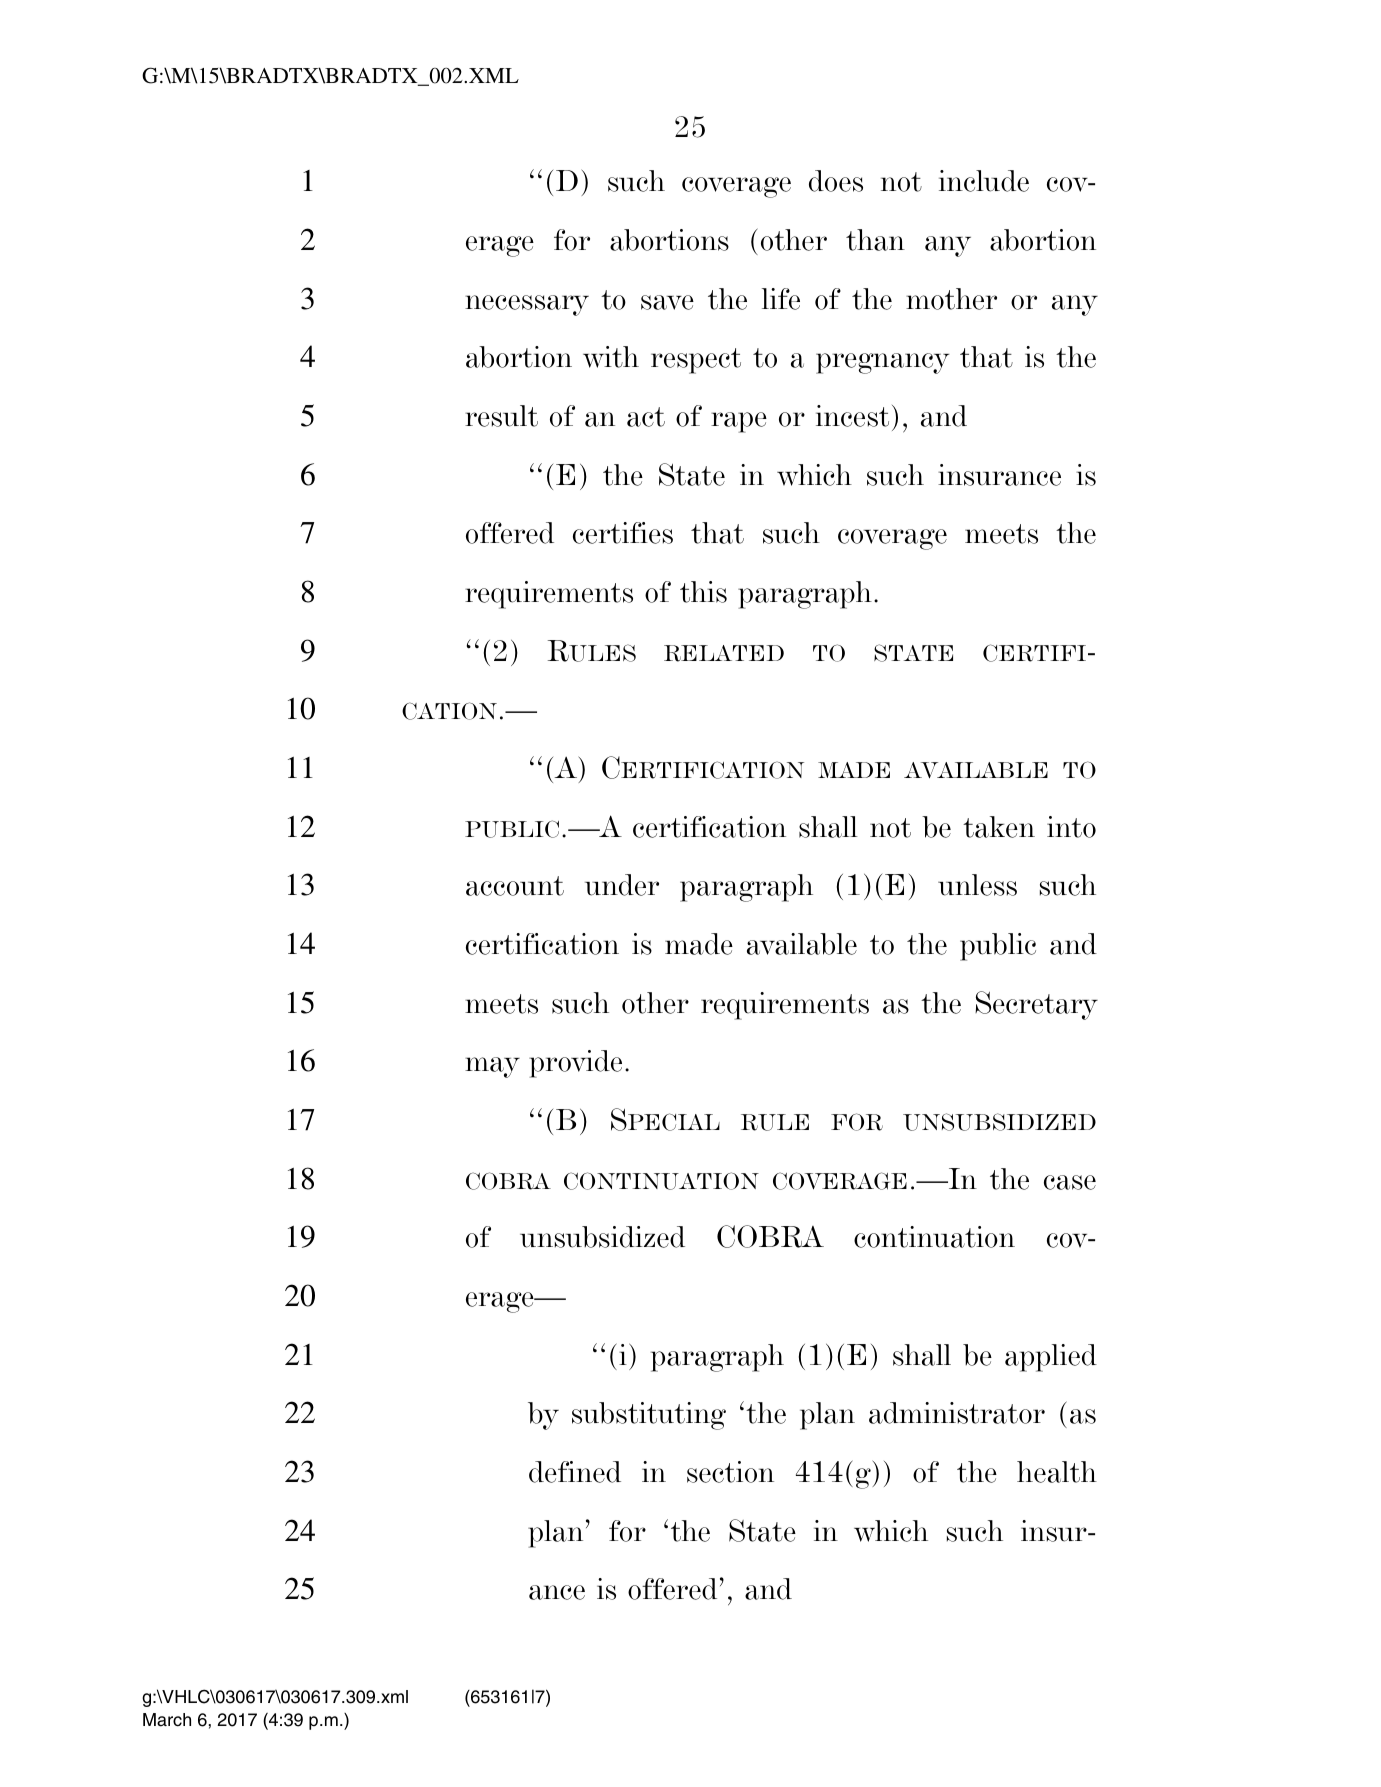  I want to click on under, so click(622, 885).
